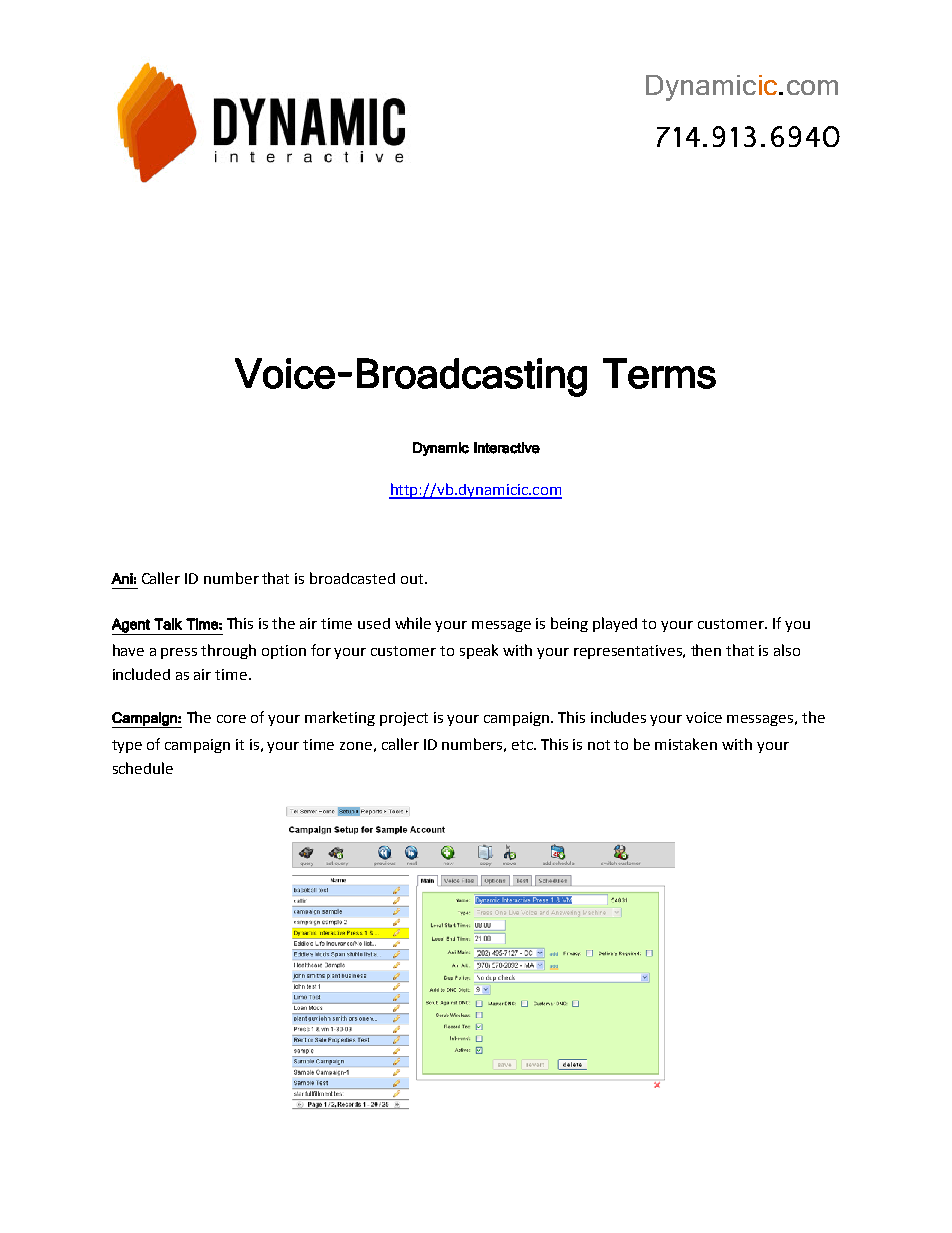 This screenshot has height=1233, width=952. What do you see at coordinates (412, 579) in the screenshot?
I see `out` at bounding box center [412, 579].
